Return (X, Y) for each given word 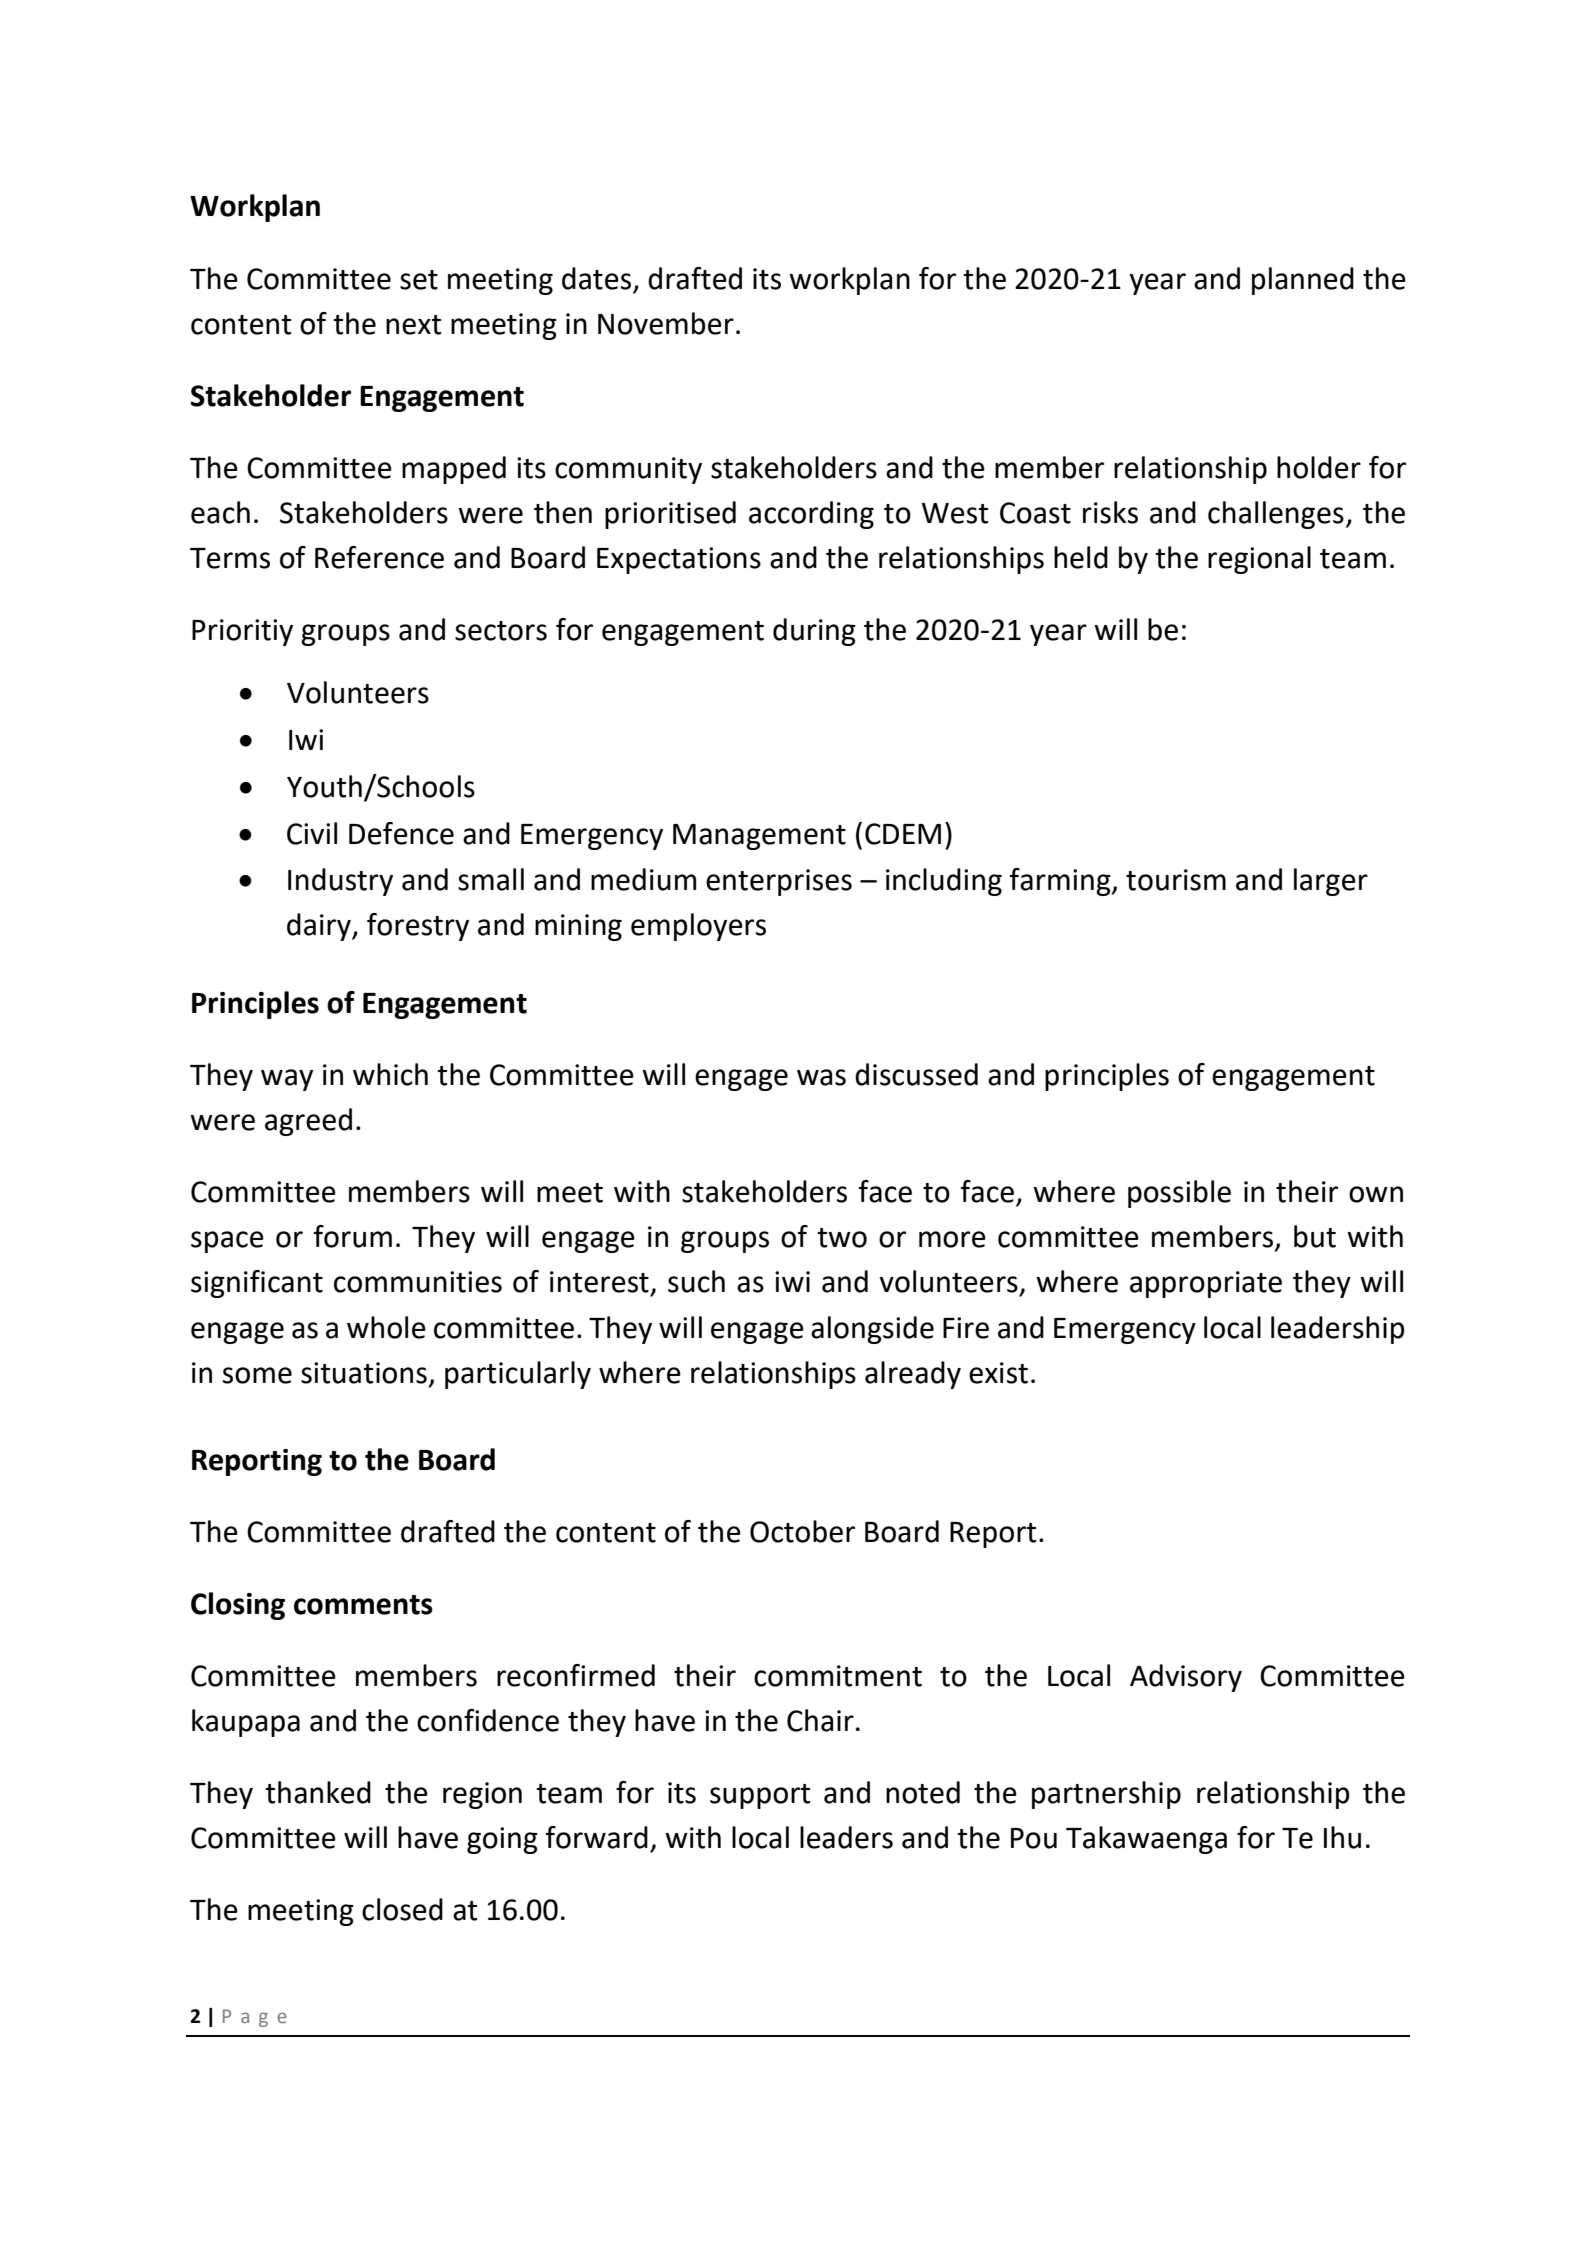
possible (1179, 1194)
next (413, 325)
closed (402, 1909)
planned (1303, 281)
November (666, 323)
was (821, 1077)
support (760, 1796)
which (390, 1074)
